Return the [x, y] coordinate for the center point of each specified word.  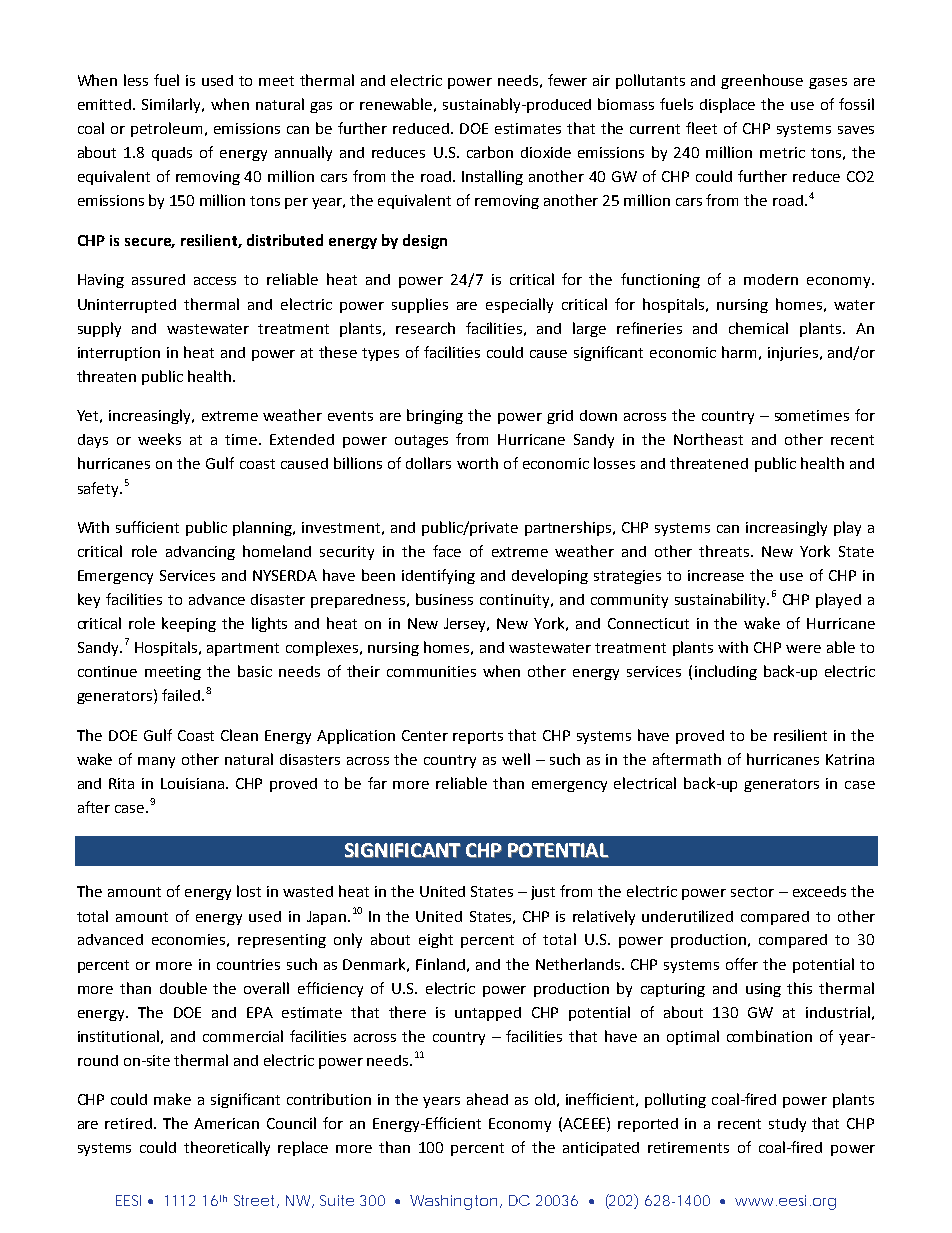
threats [725, 551]
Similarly [172, 105]
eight [436, 940]
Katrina [850, 759]
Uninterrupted [127, 306]
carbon [490, 152]
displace [727, 105]
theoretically [227, 1148]
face [447, 551]
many [156, 762]
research [425, 328]
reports [478, 737]
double [183, 988]
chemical [758, 328]
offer [742, 964]
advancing [200, 553]
